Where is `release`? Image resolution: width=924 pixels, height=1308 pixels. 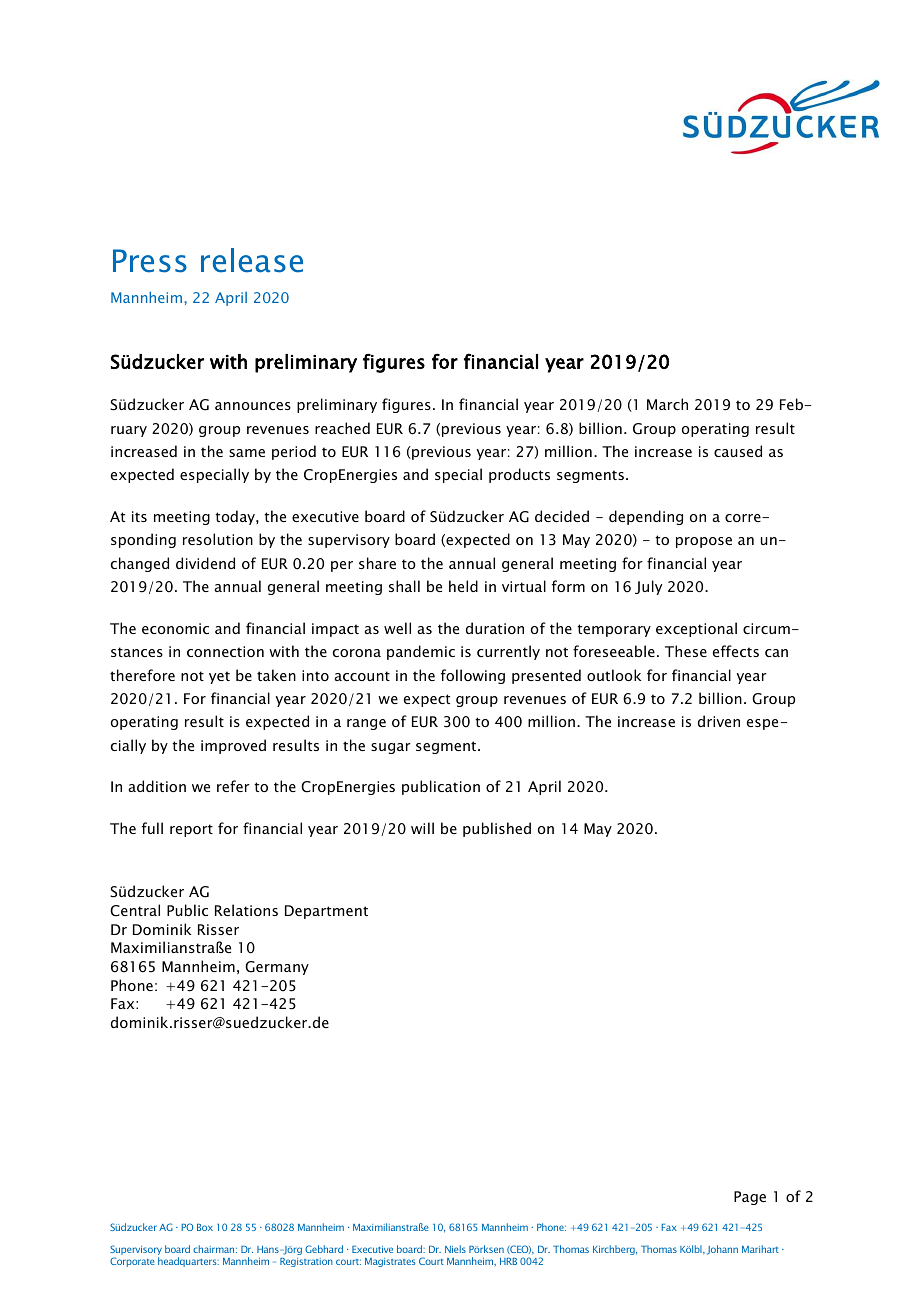 release is located at coordinates (252, 260).
